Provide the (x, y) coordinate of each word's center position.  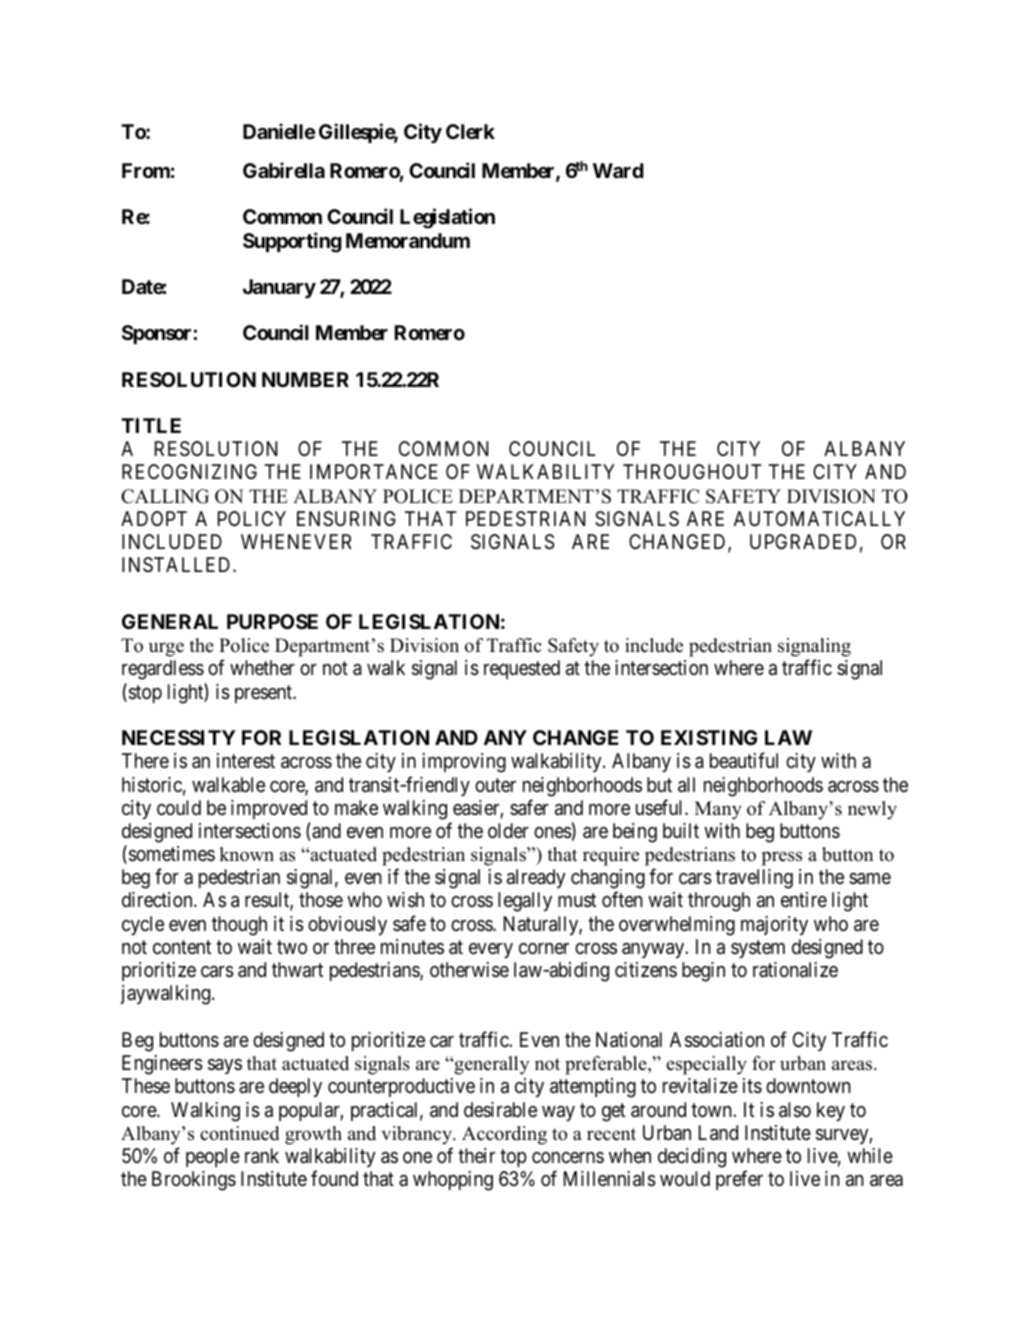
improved (269, 809)
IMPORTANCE (374, 471)
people (213, 1157)
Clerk (470, 131)
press (782, 858)
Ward (618, 170)
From (146, 170)
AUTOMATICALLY (819, 518)
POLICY (252, 518)
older (508, 830)
